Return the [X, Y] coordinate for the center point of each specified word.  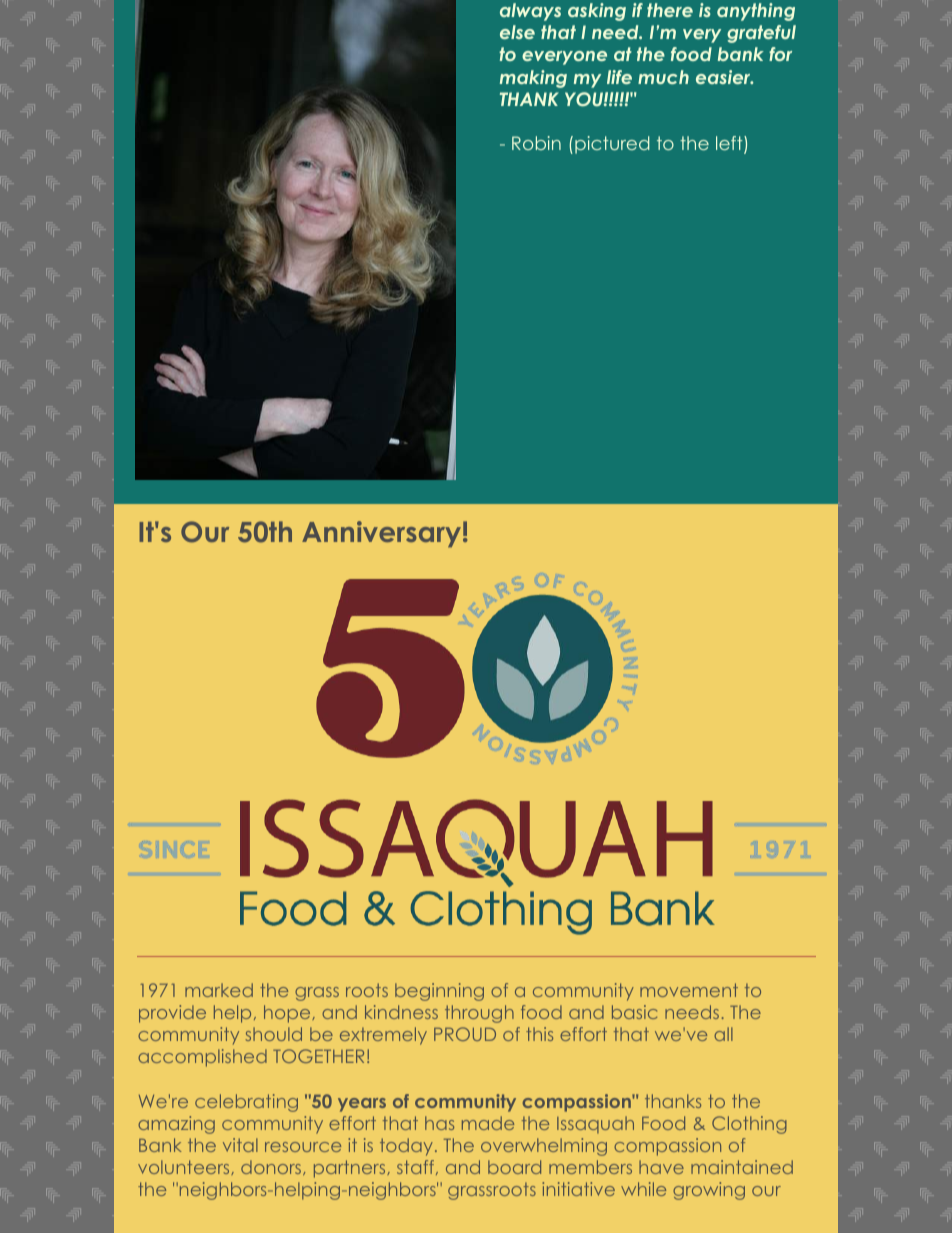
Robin [536, 143]
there [670, 10]
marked [219, 990]
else [517, 32]
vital [240, 1145]
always [530, 12]
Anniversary [381, 534]
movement [689, 990]
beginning [439, 992]
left [730, 144]
